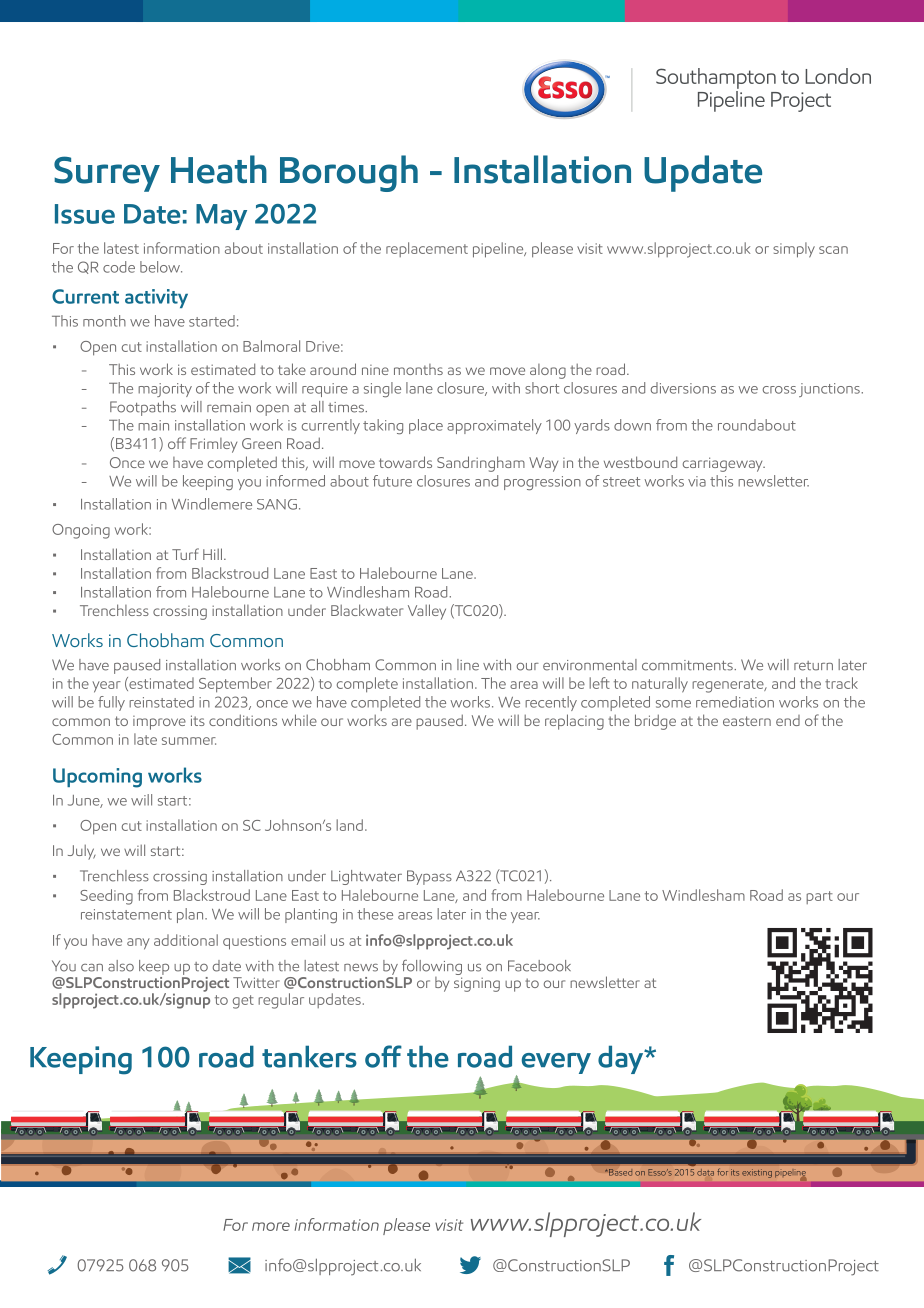 The height and width of the screenshot is (1308, 924). What do you see at coordinates (271, 1226) in the screenshot?
I see `more` at bounding box center [271, 1226].
